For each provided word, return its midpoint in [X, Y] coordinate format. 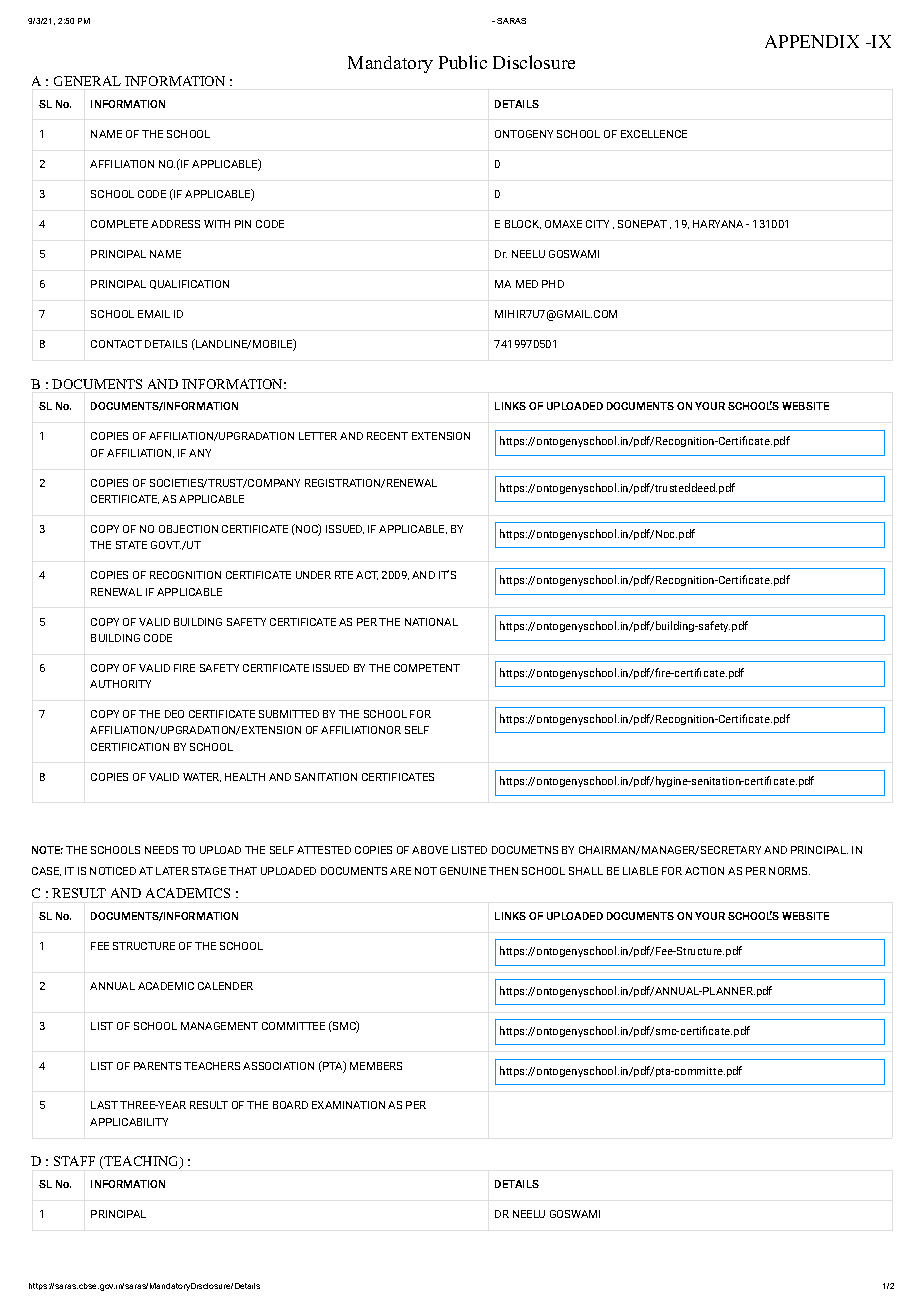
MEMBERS [376, 1066]
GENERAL [87, 81]
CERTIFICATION [130, 747]
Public [463, 62]
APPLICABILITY [129, 1122]
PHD [553, 284]
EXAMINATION [348, 1105]
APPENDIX [812, 41]
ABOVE [430, 850]
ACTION [704, 871]
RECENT [387, 436]
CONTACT [116, 344]
